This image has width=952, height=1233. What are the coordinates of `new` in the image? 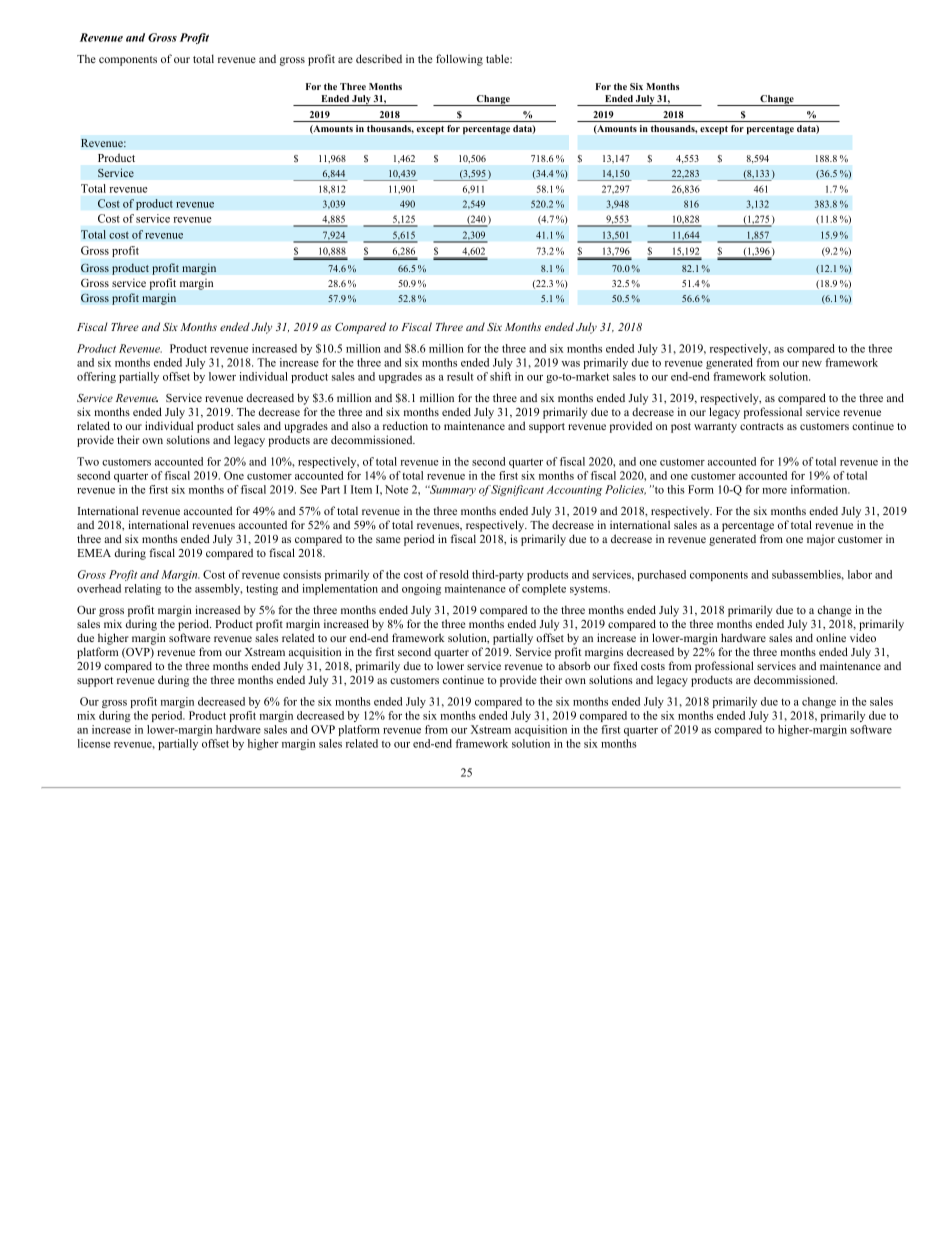 It's located at (812, 364).
